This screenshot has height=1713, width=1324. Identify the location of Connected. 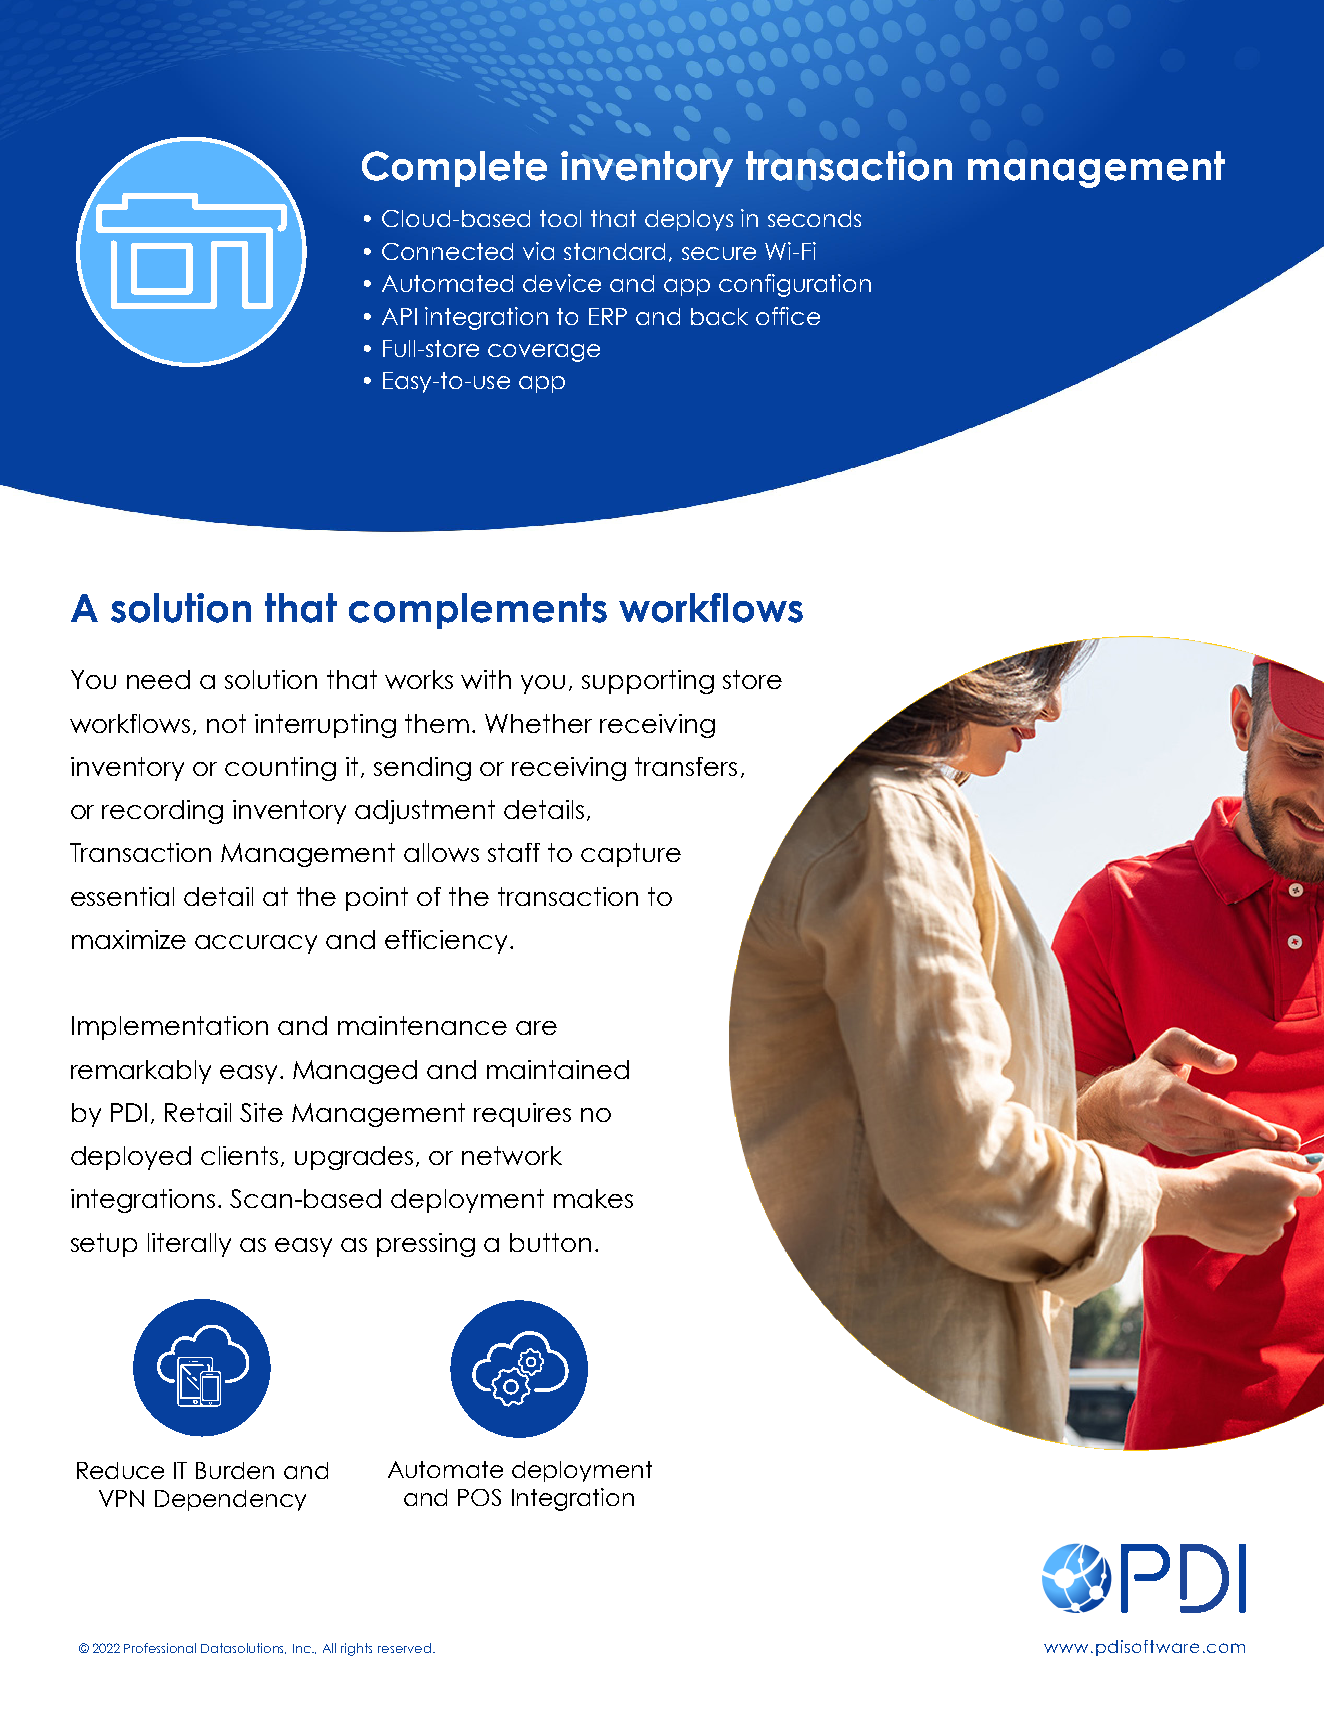
(447, 251).
